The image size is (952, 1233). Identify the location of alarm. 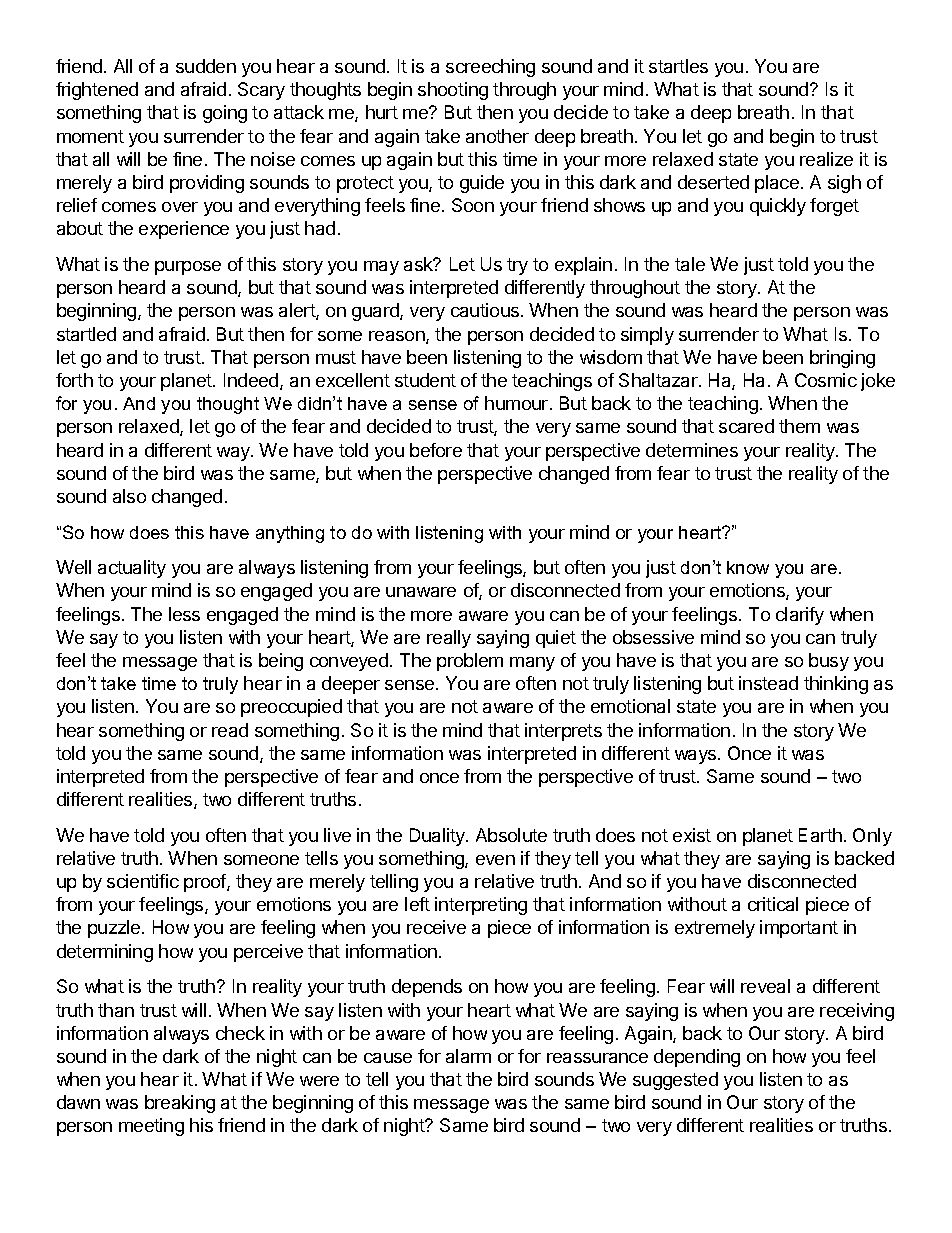
(468, 1056).
